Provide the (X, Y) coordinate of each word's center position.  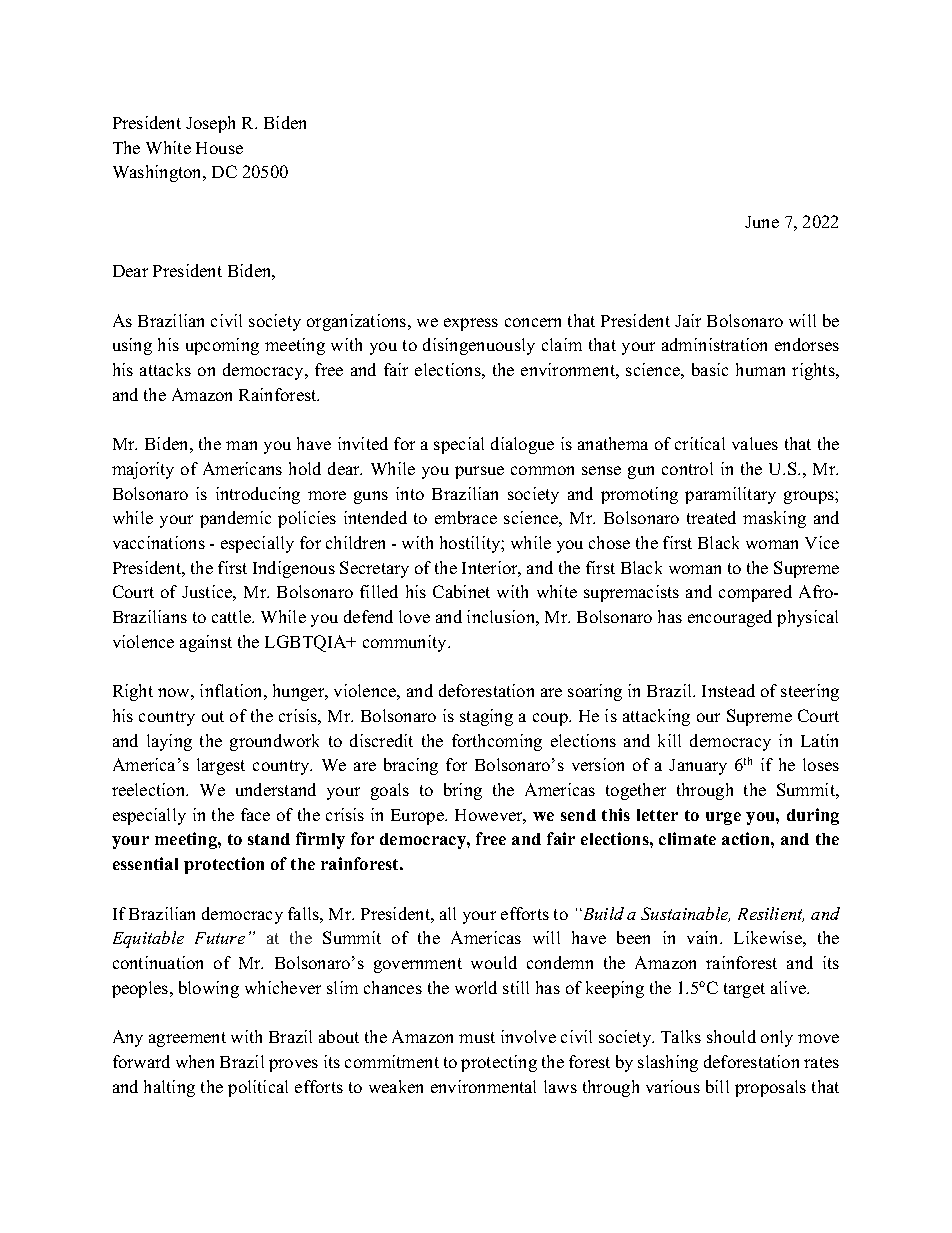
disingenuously (479, 346)
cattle (233, 616)
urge (723, 818)
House (219, 148)
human (760, 369)
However (490, 816)
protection (224, 865)
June (762, 222)
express (471, 324)
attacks (165, 369)
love (414, 616)
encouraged (730, 618)
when (195, 1061)
